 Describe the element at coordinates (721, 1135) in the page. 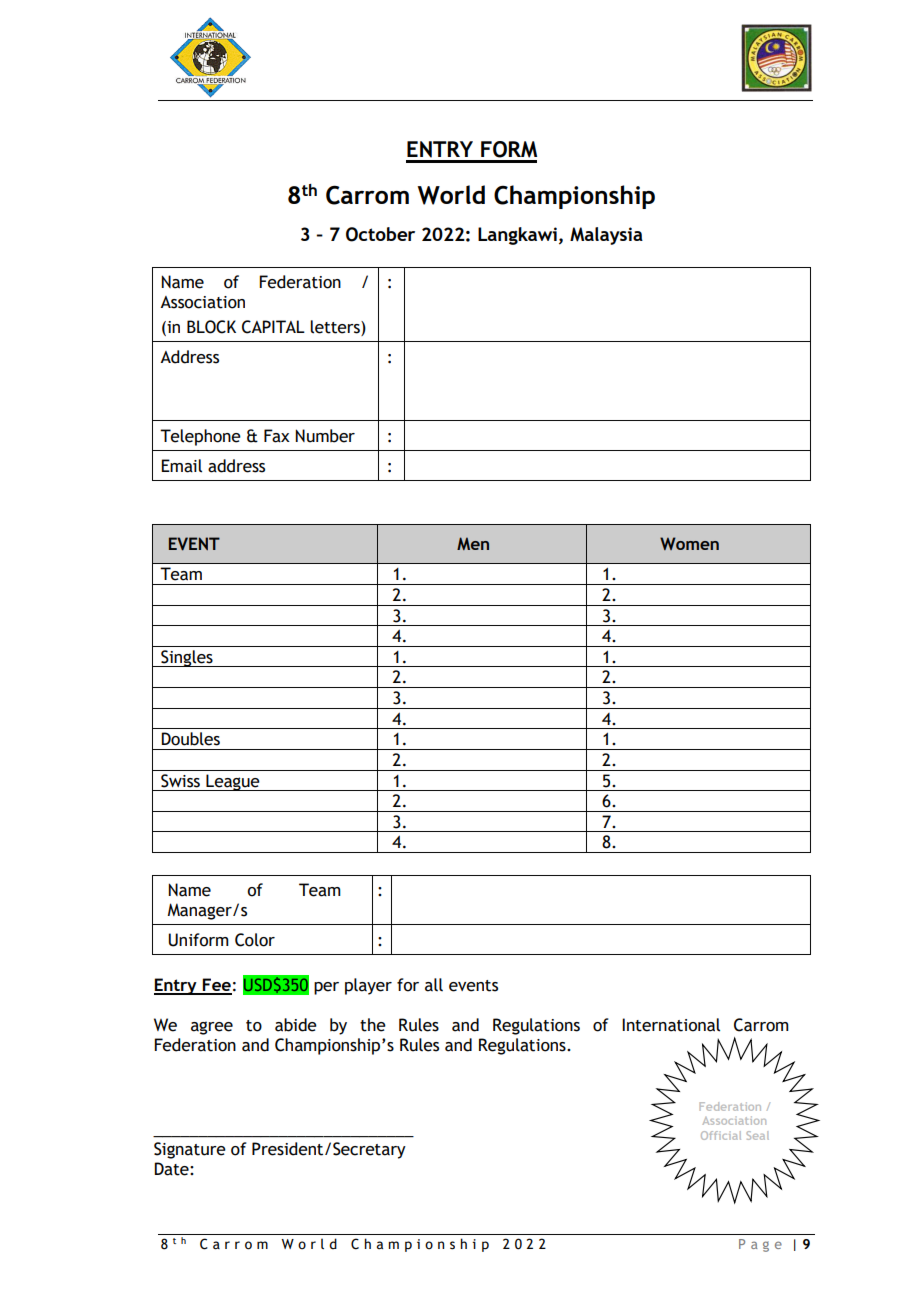

I see `Official` at that location.
